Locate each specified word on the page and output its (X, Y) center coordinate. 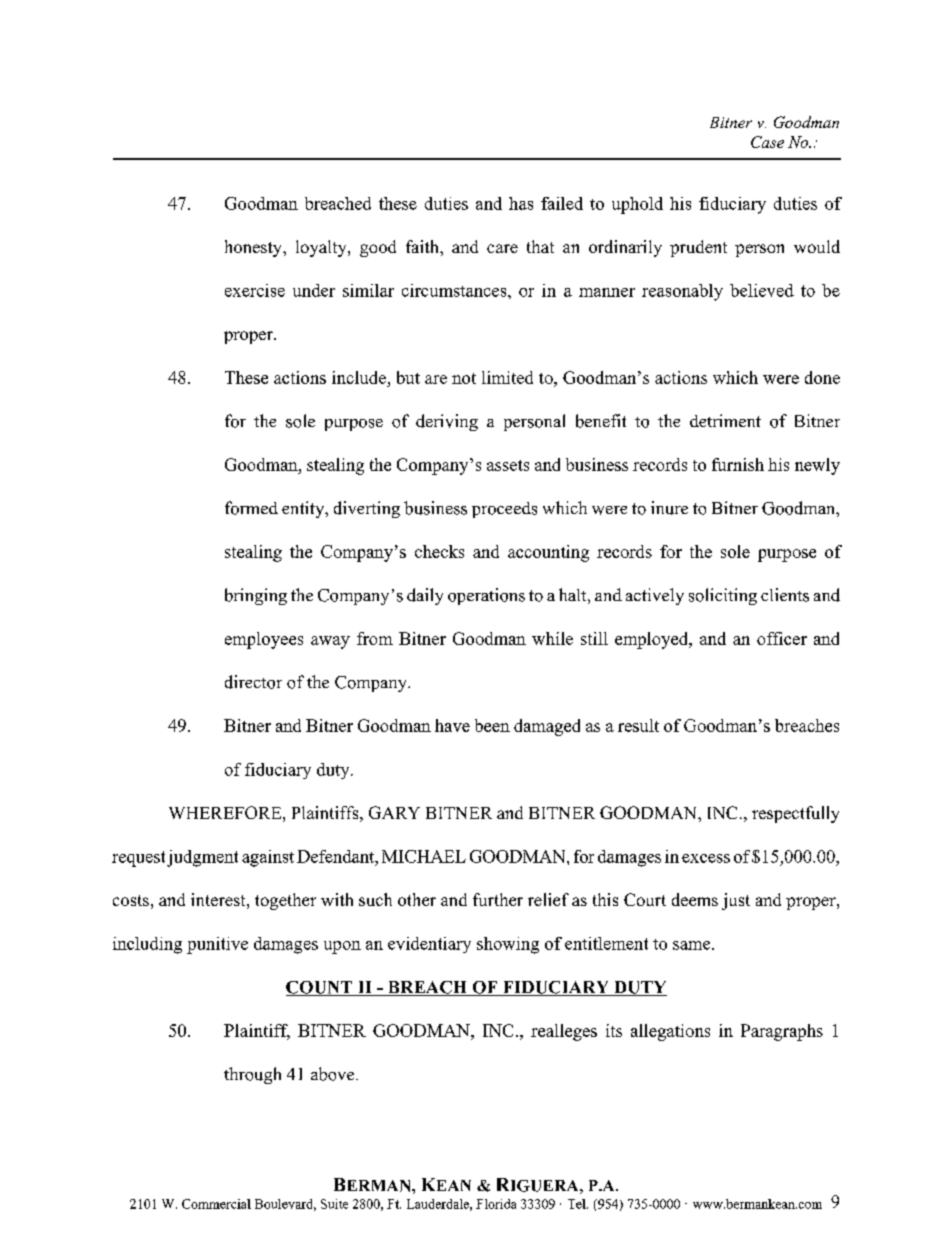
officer (782, 638)
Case (767, 142)
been (492, 725)
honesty (254, 248)
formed (251, 508)
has (521, 203)
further (498, 899)
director (253, 682)
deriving (447, 422)
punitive (217, 945)
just (736, 901)
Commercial (216, 1204)
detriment (725, 420)
